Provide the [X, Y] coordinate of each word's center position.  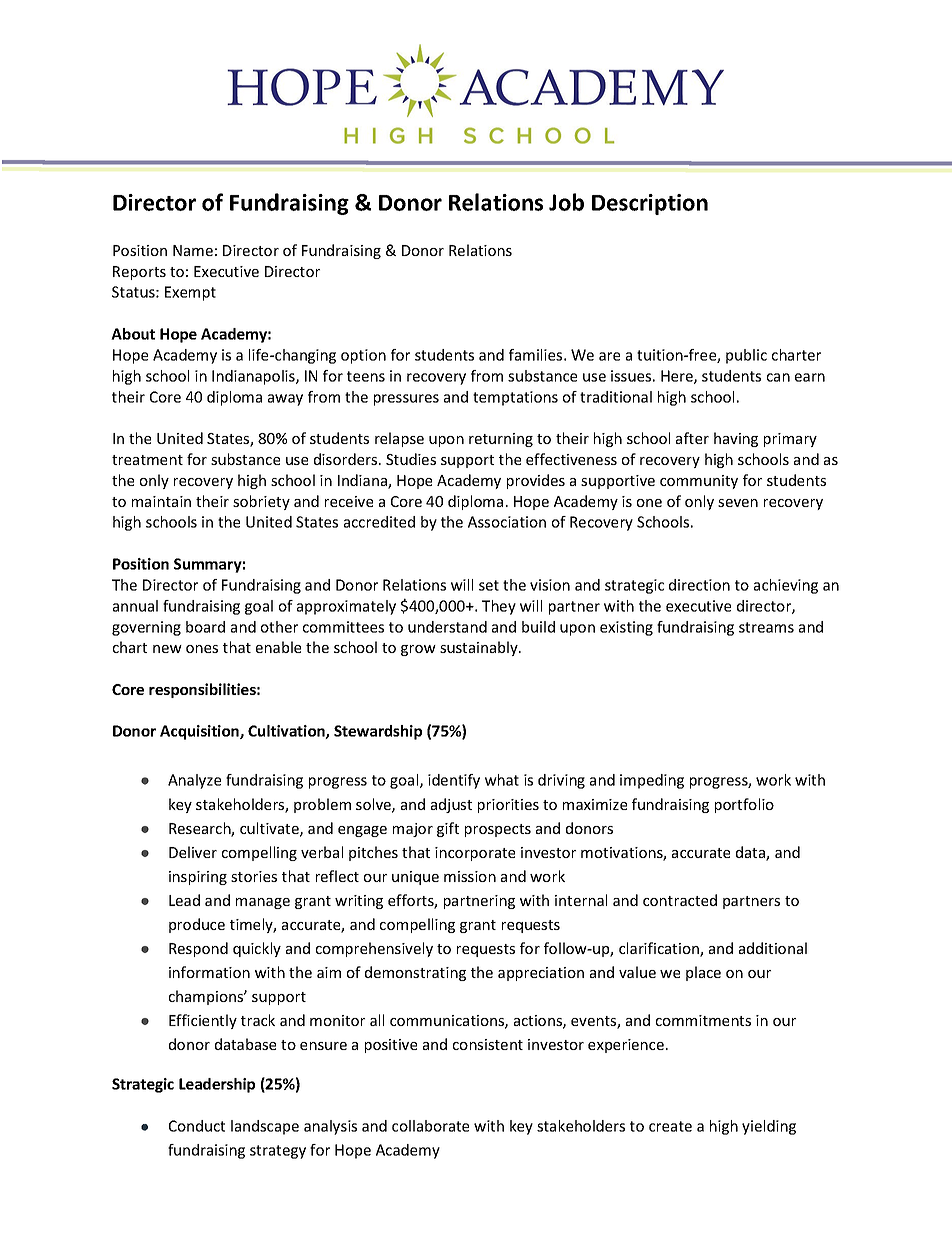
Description [650, 204]
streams [766, 627]
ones [202, 649]
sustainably [480, 648]
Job [566, 202]
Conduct [197, 1126]
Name [193, 250]
